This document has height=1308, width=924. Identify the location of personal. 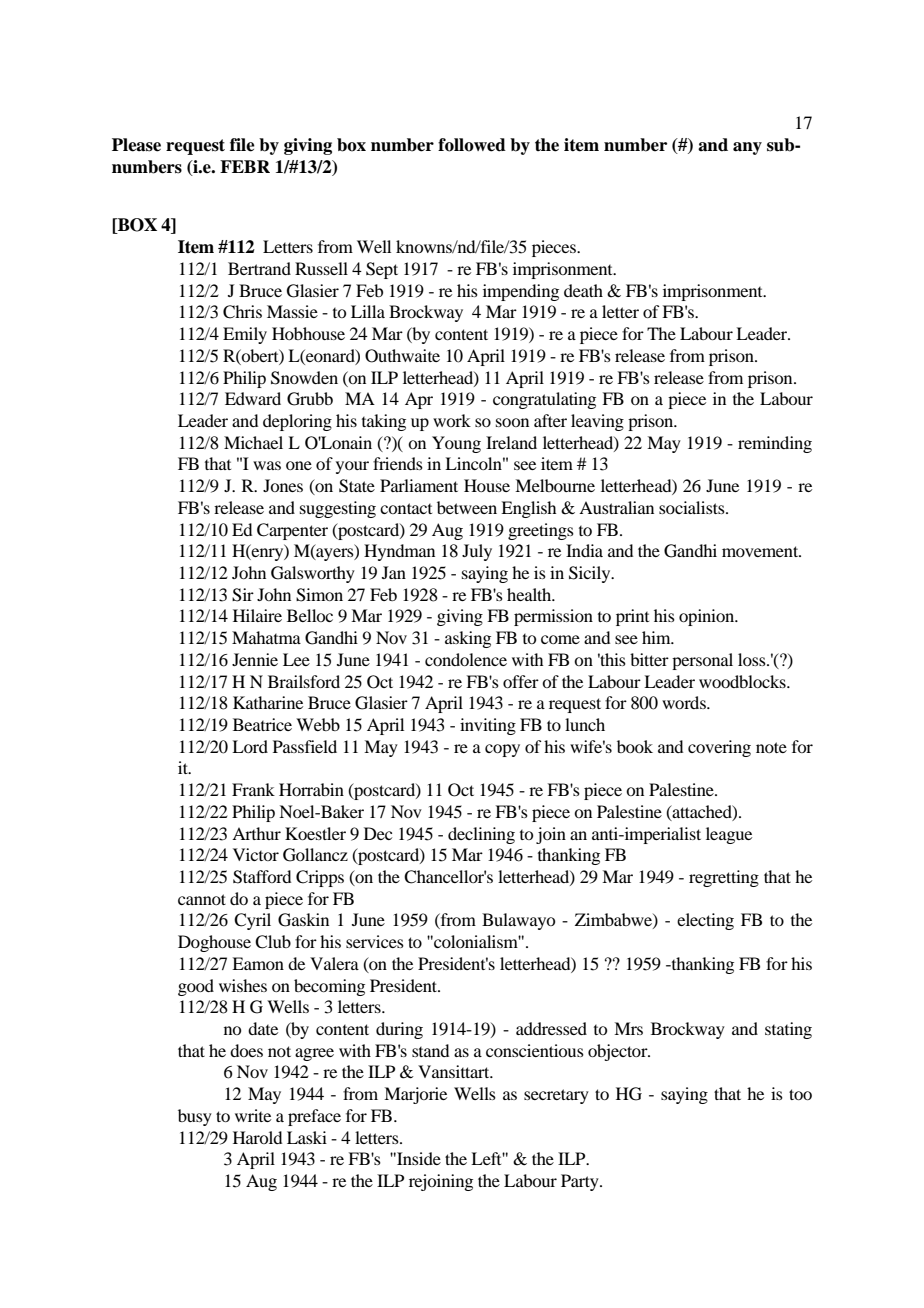
(702, 661).
